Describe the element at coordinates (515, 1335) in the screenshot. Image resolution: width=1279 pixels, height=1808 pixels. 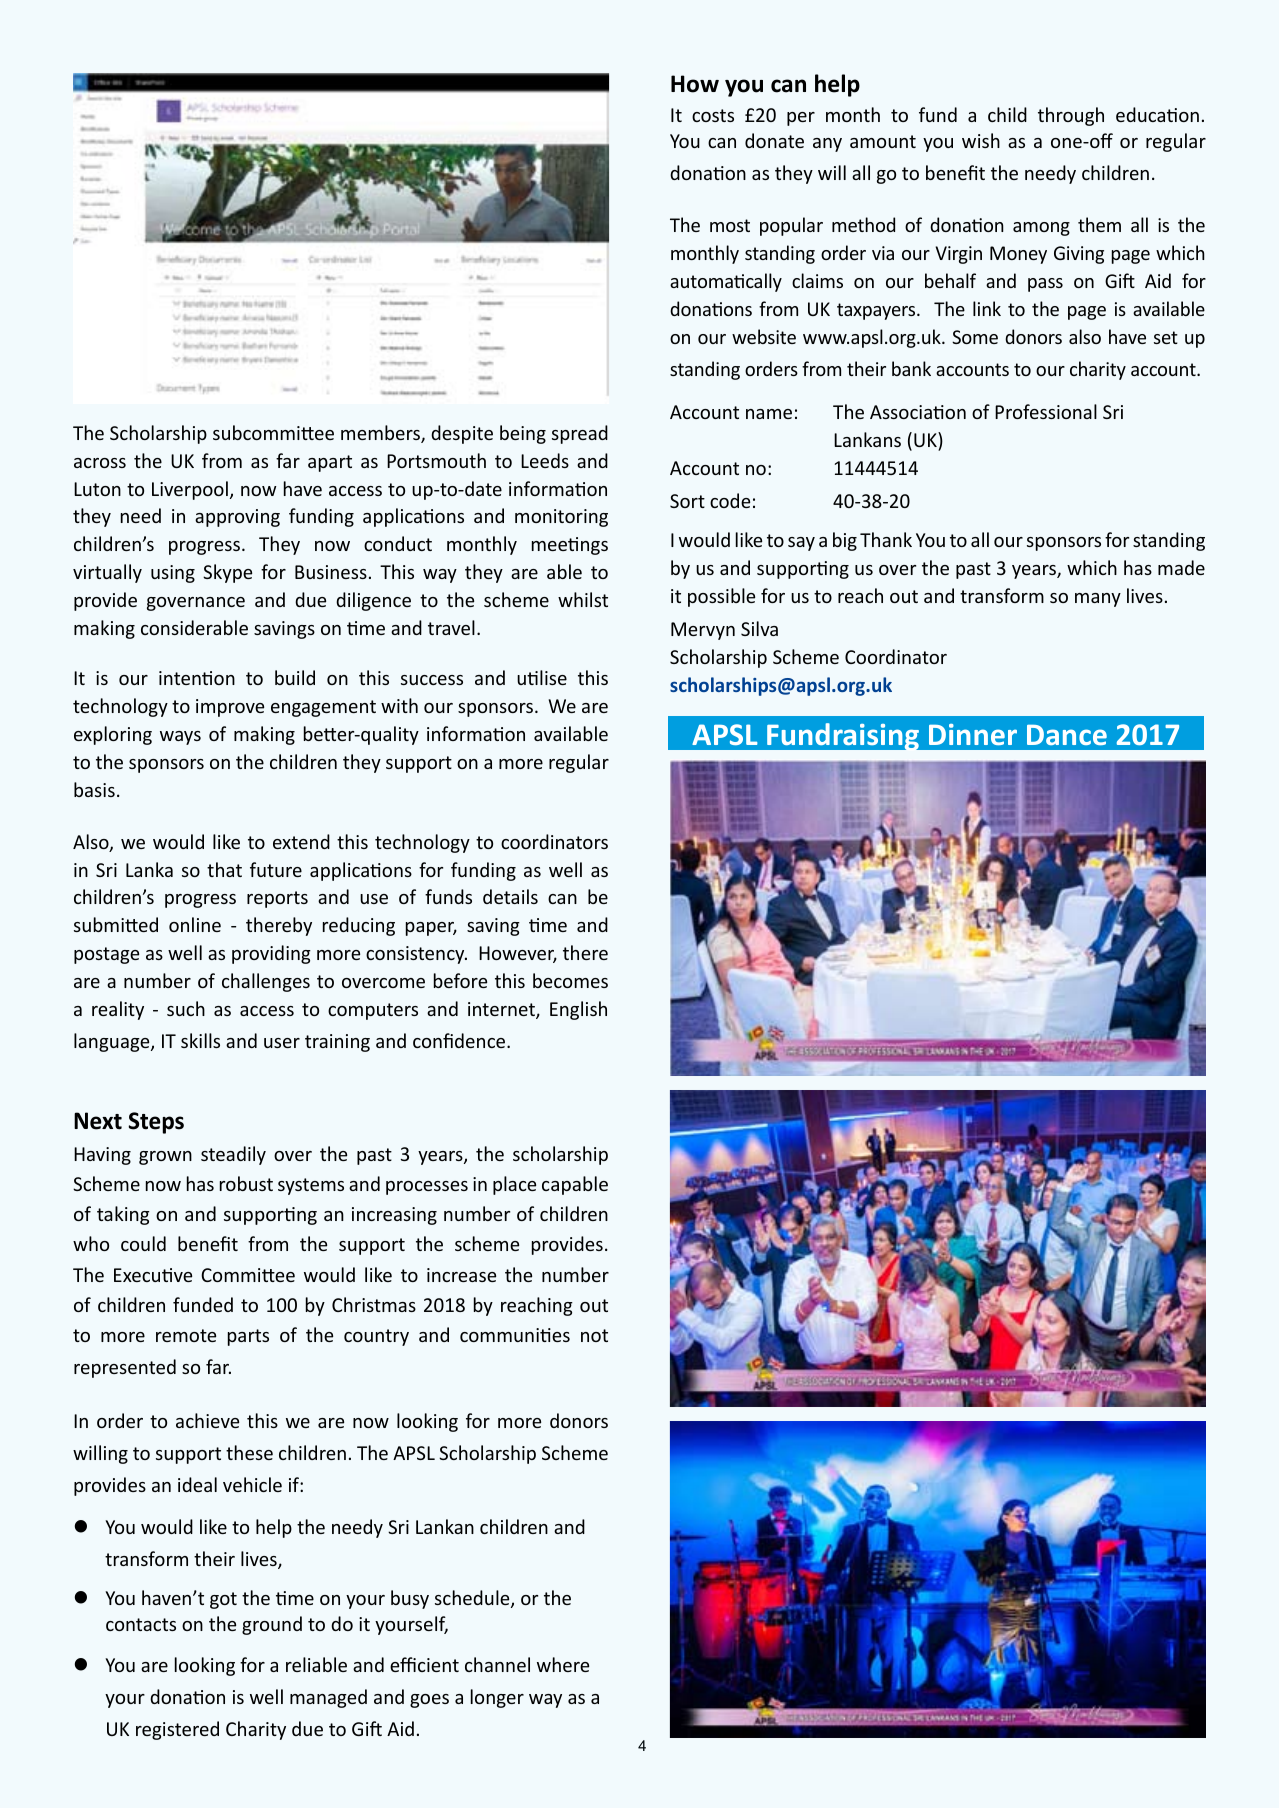
I see `communities` at that location.
